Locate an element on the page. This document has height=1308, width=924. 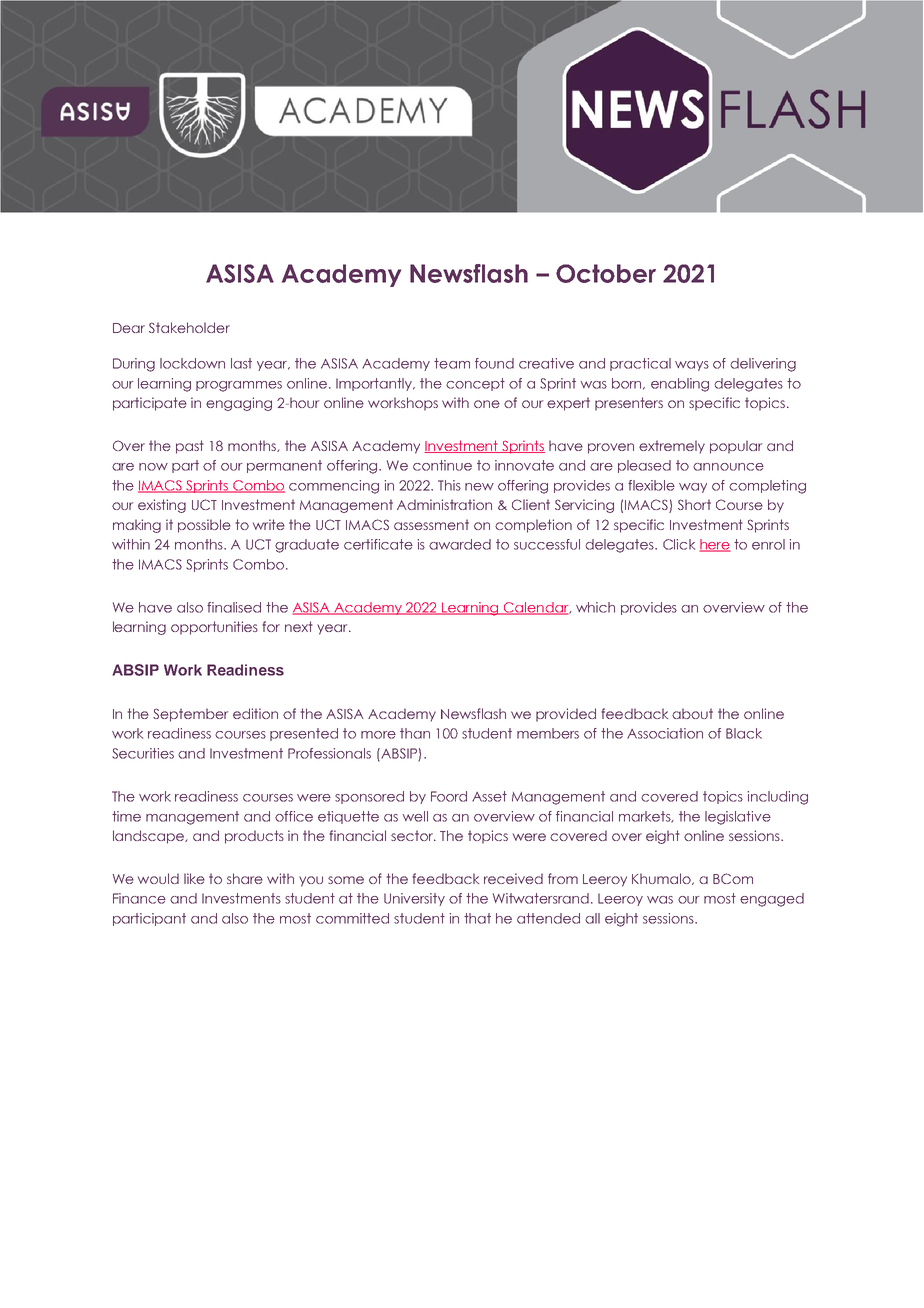
team is located at coordinates (452, 363).
